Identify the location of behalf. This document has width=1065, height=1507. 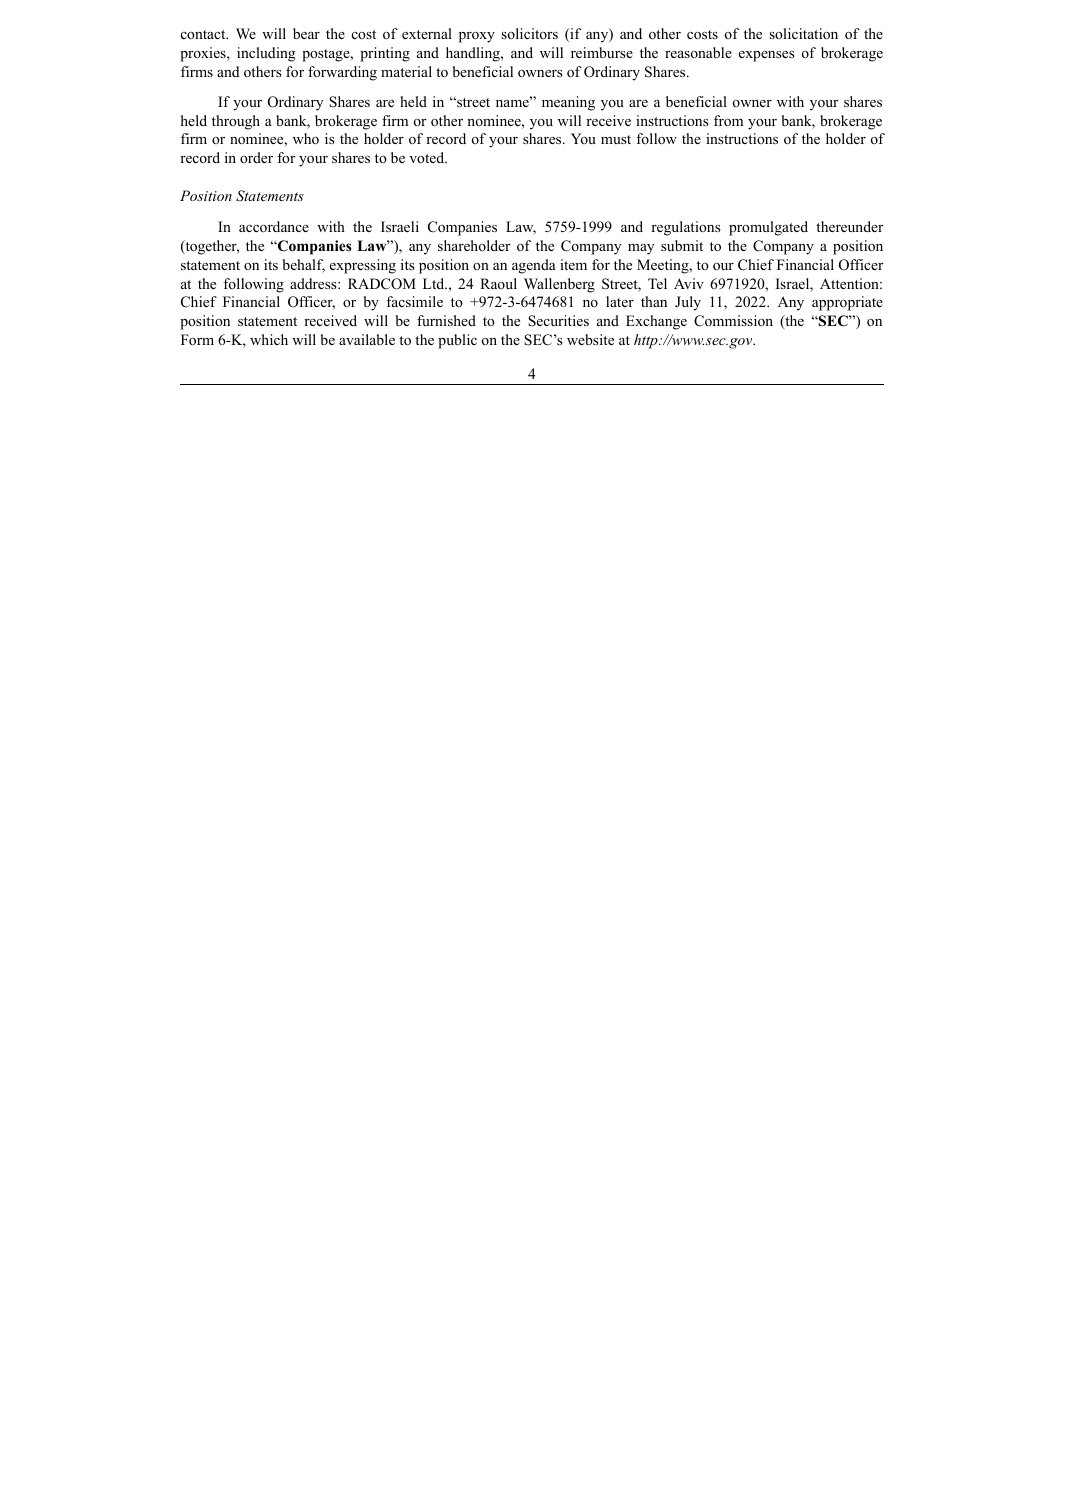
(304, 266).
